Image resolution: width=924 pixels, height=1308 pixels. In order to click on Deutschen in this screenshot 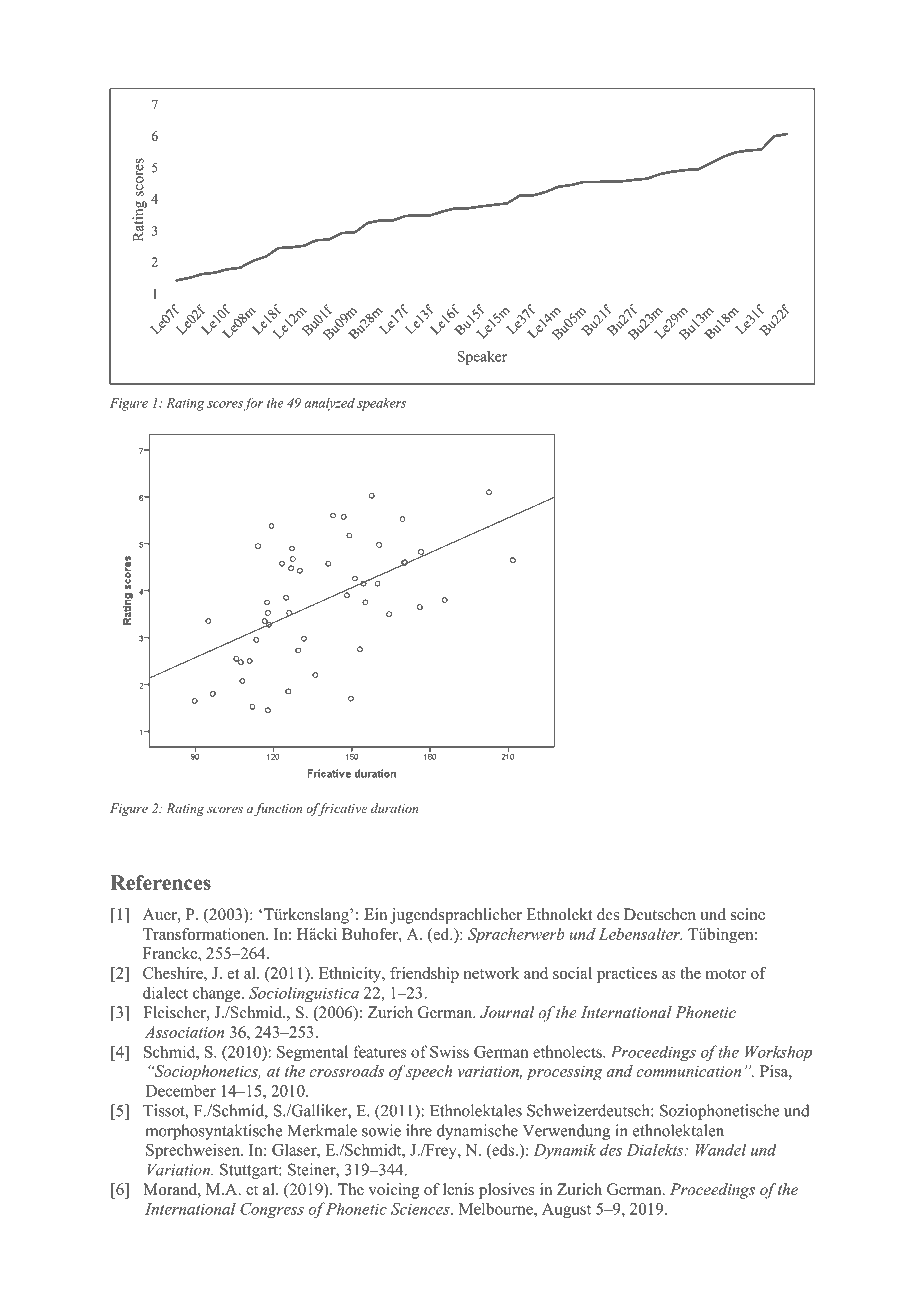, I will do `click(660, 914)`.
